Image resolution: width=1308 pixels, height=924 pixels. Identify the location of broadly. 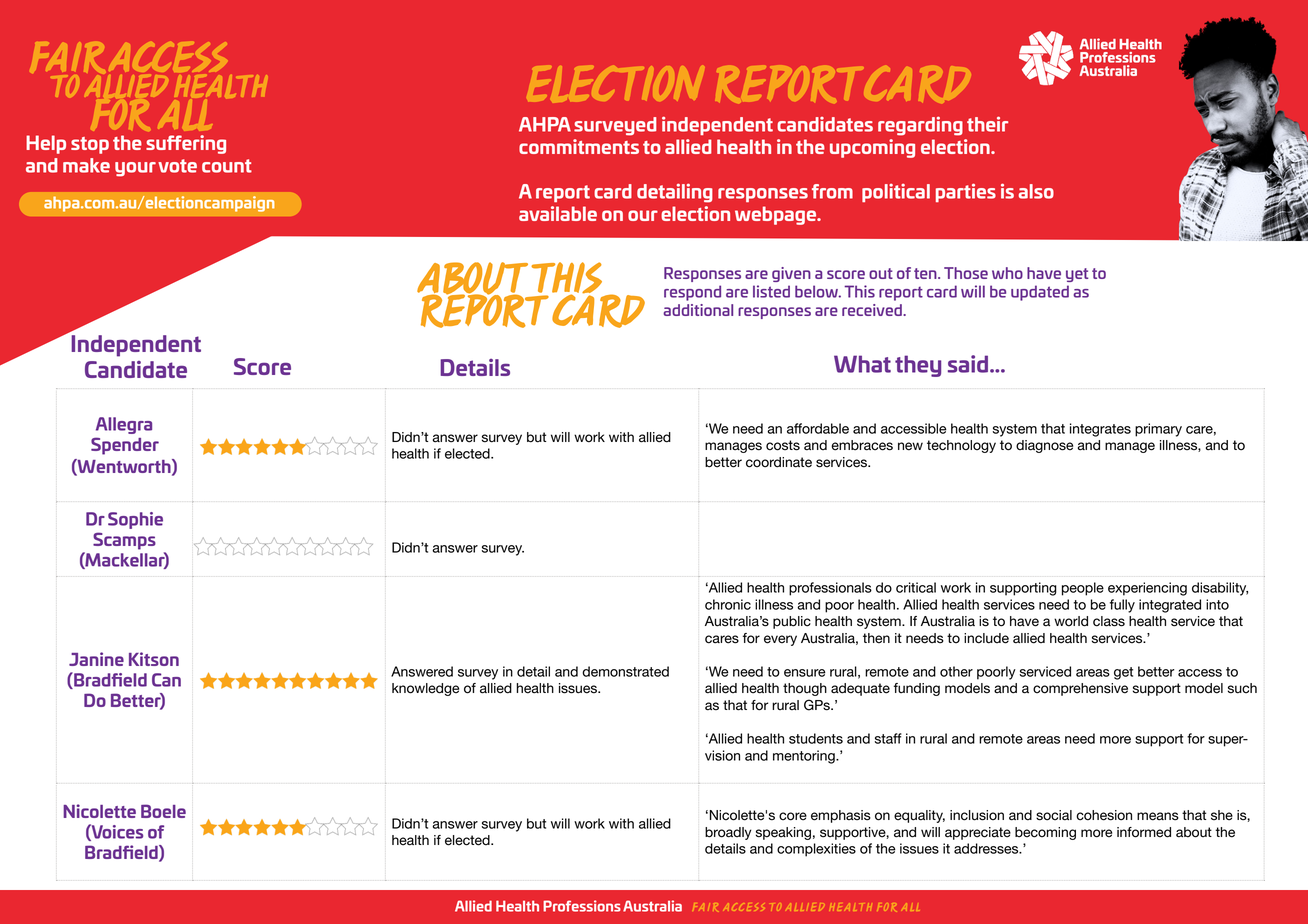
(728, 833).
